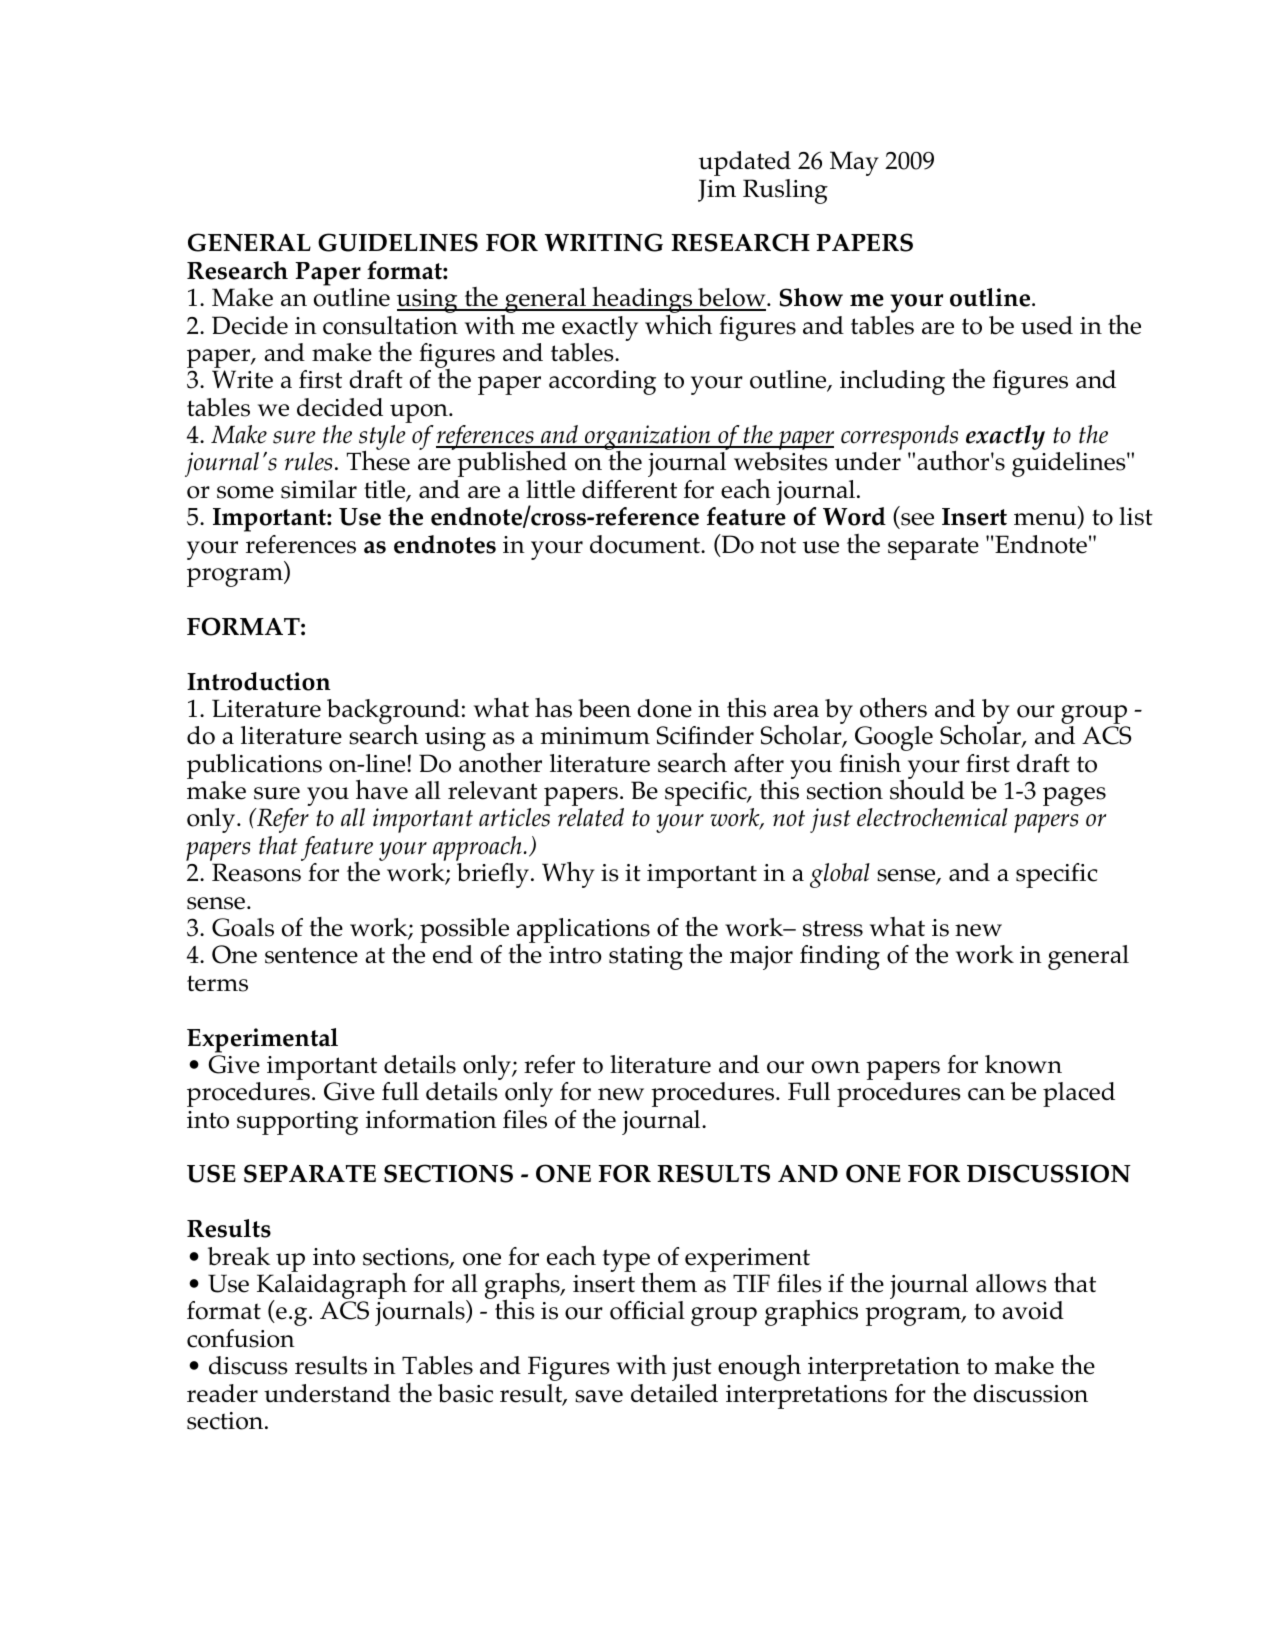 The image size is (1269, 1643). Describe the element at coordinates (241, 1338) in the screenshot. I see `confusion` at that location.
